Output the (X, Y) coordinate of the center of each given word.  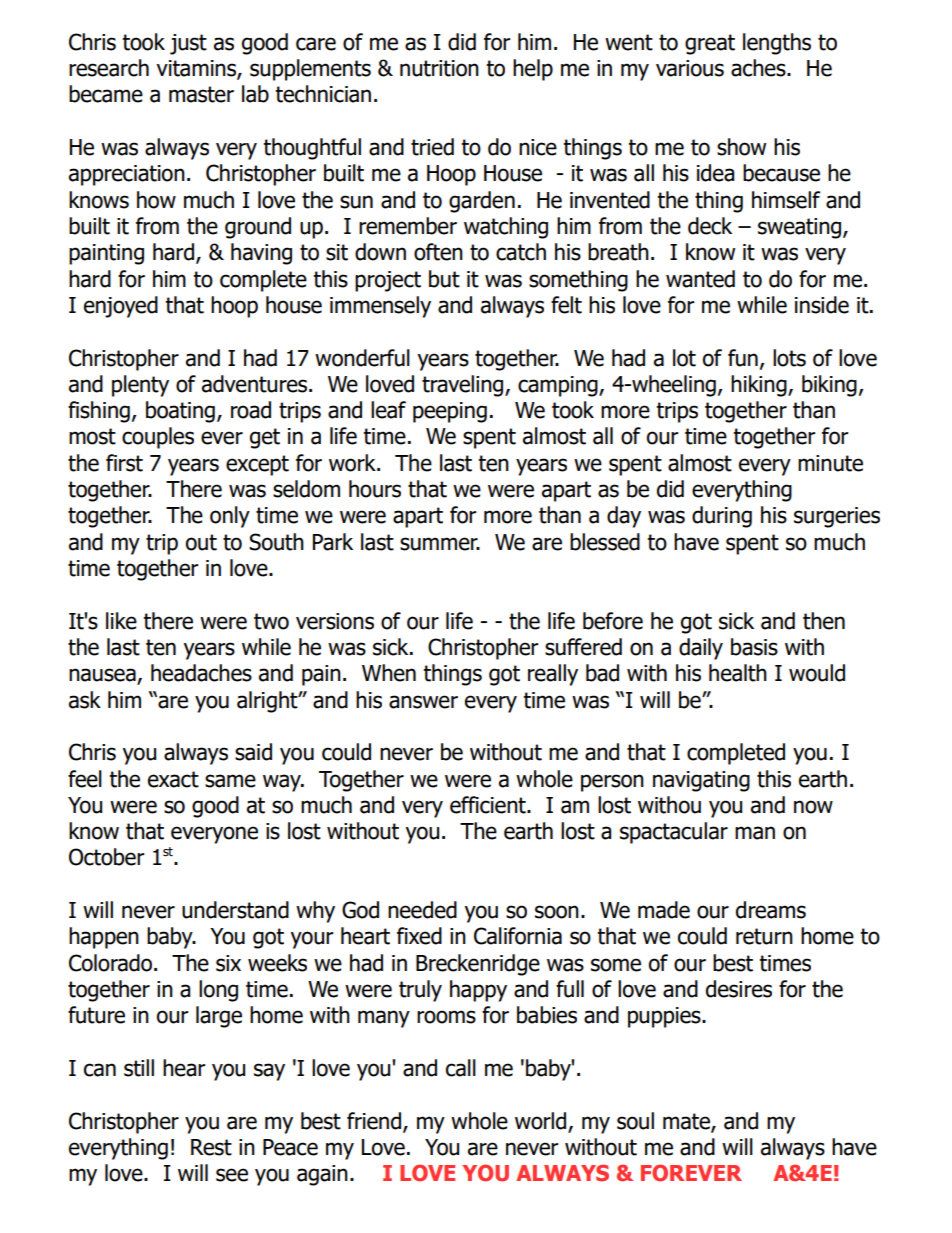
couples (158, 438)
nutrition (439, 68)
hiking (760, 386)
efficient (489, 805)
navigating (701, 781)
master (201, 94)
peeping (450, 412)
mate (687, 1122)
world (540, 1121)
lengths (777, 44)
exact (173, 779)
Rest (211, 1147)
